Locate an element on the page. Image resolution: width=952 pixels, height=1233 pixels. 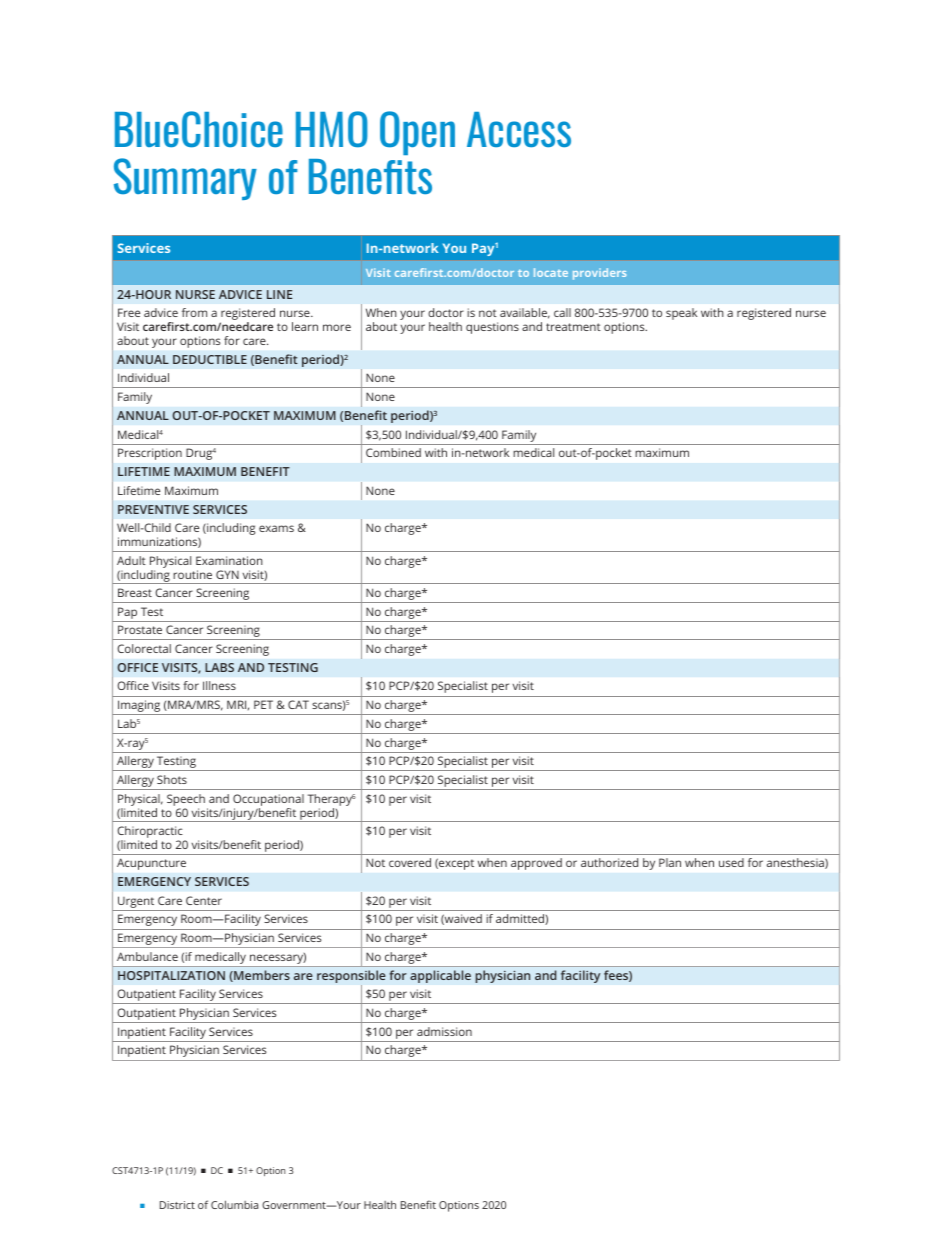
Open is located at coordinates (417, 133).
